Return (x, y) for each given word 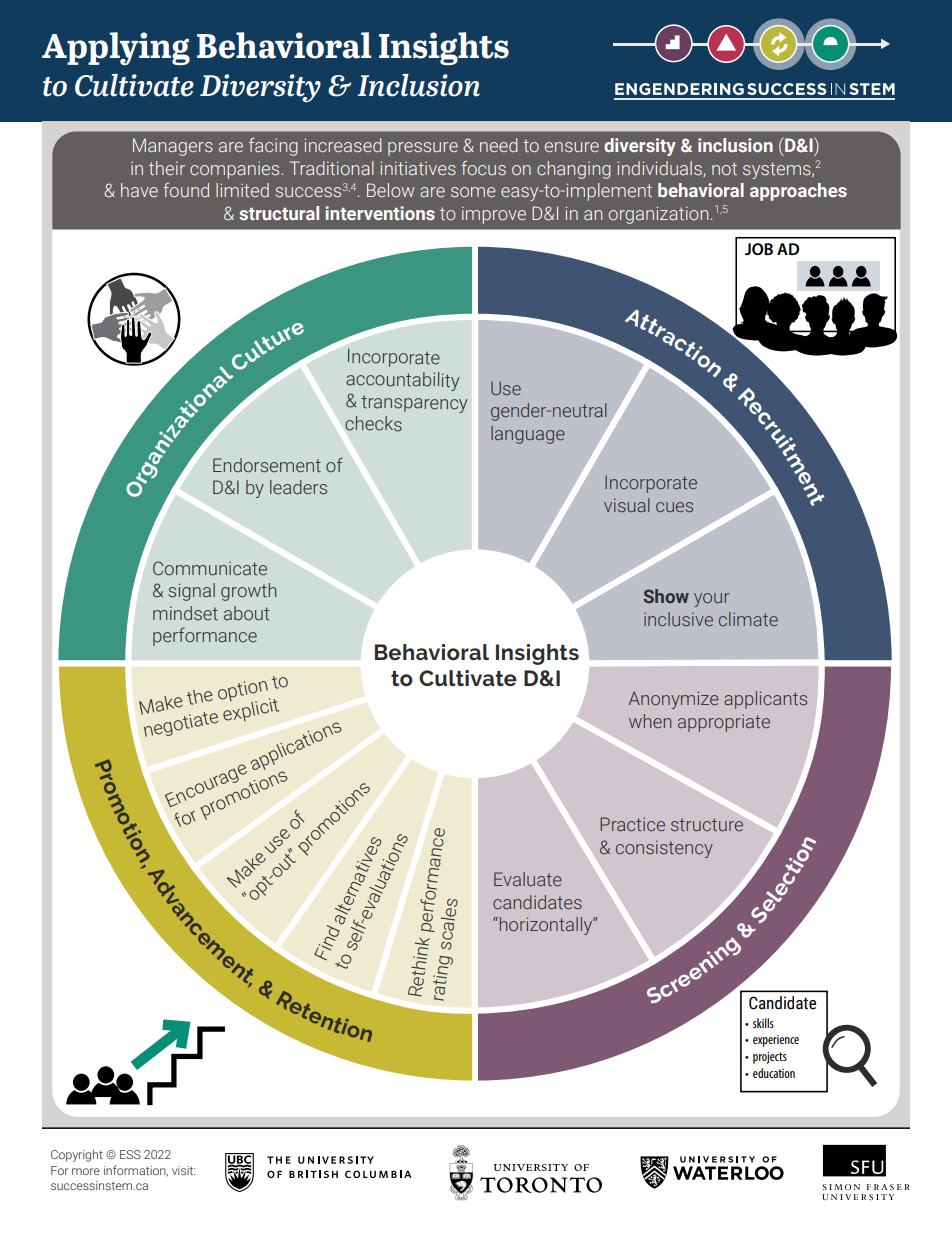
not (724, 168)
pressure (423, 149)
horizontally (546, 926)
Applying (116, 48)
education (774, 1073)
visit (183, 1170)
